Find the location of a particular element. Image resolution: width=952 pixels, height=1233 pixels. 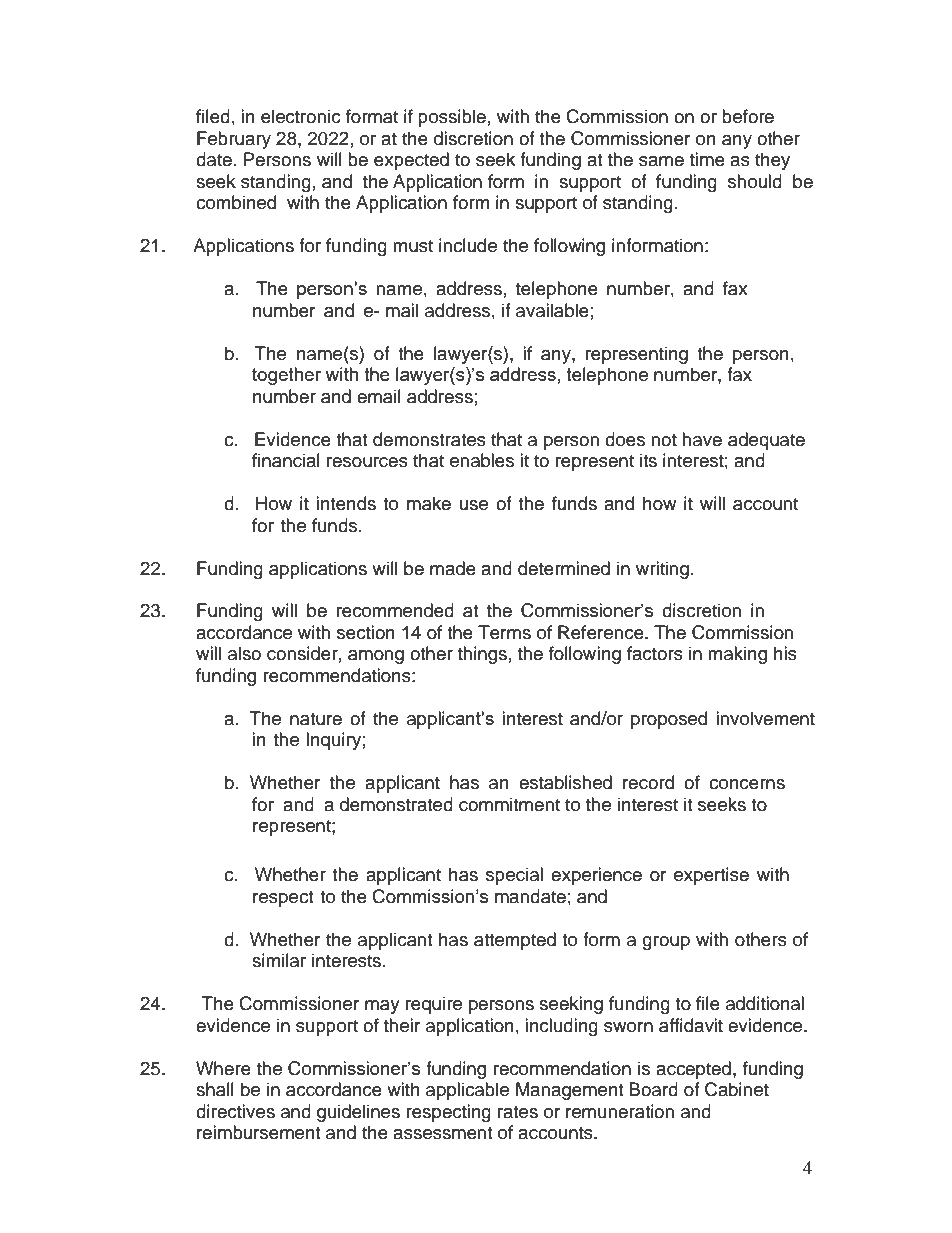

special is located at coordinates (514, 876).
